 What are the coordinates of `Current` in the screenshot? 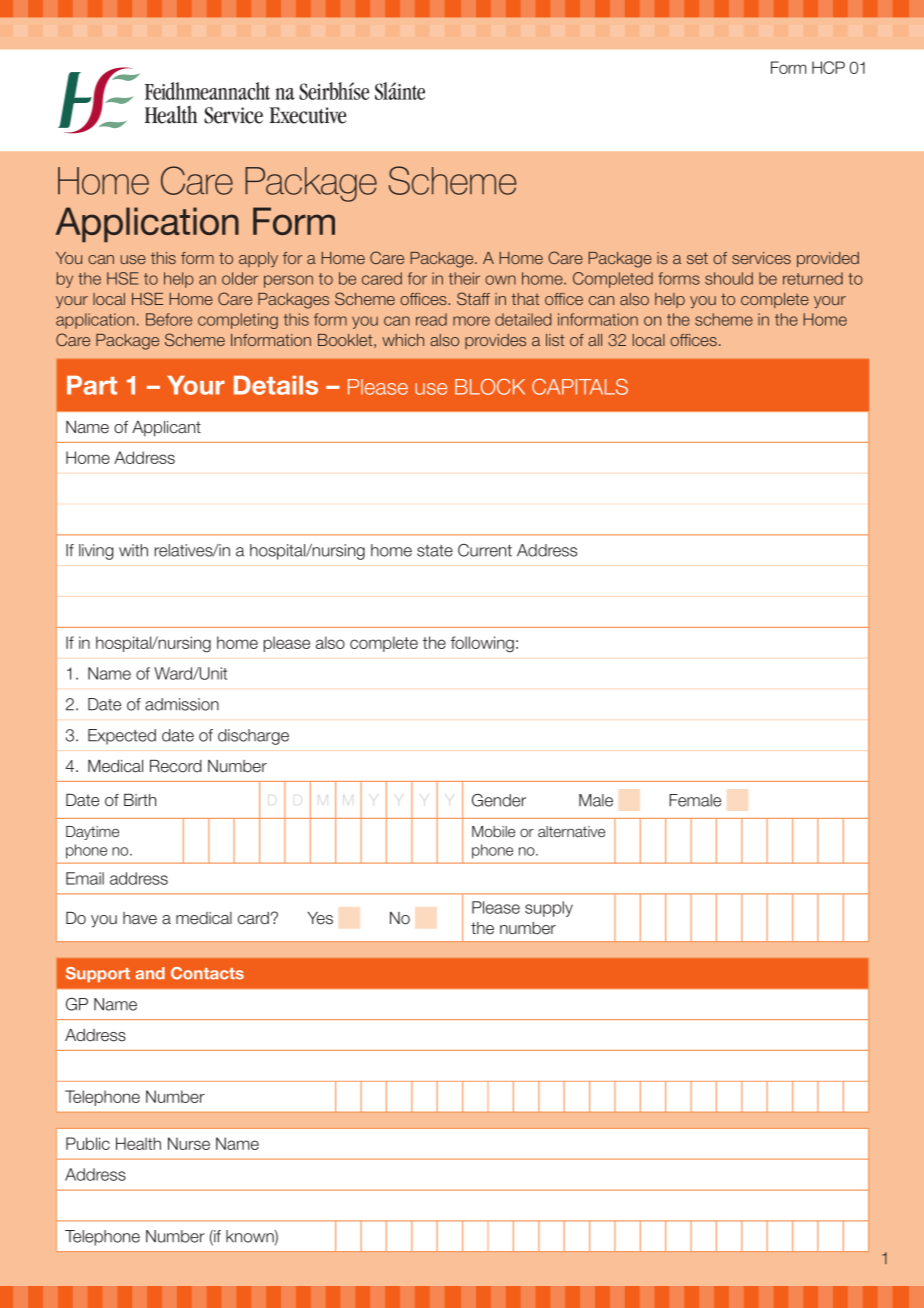 It's located at (485, 550).
